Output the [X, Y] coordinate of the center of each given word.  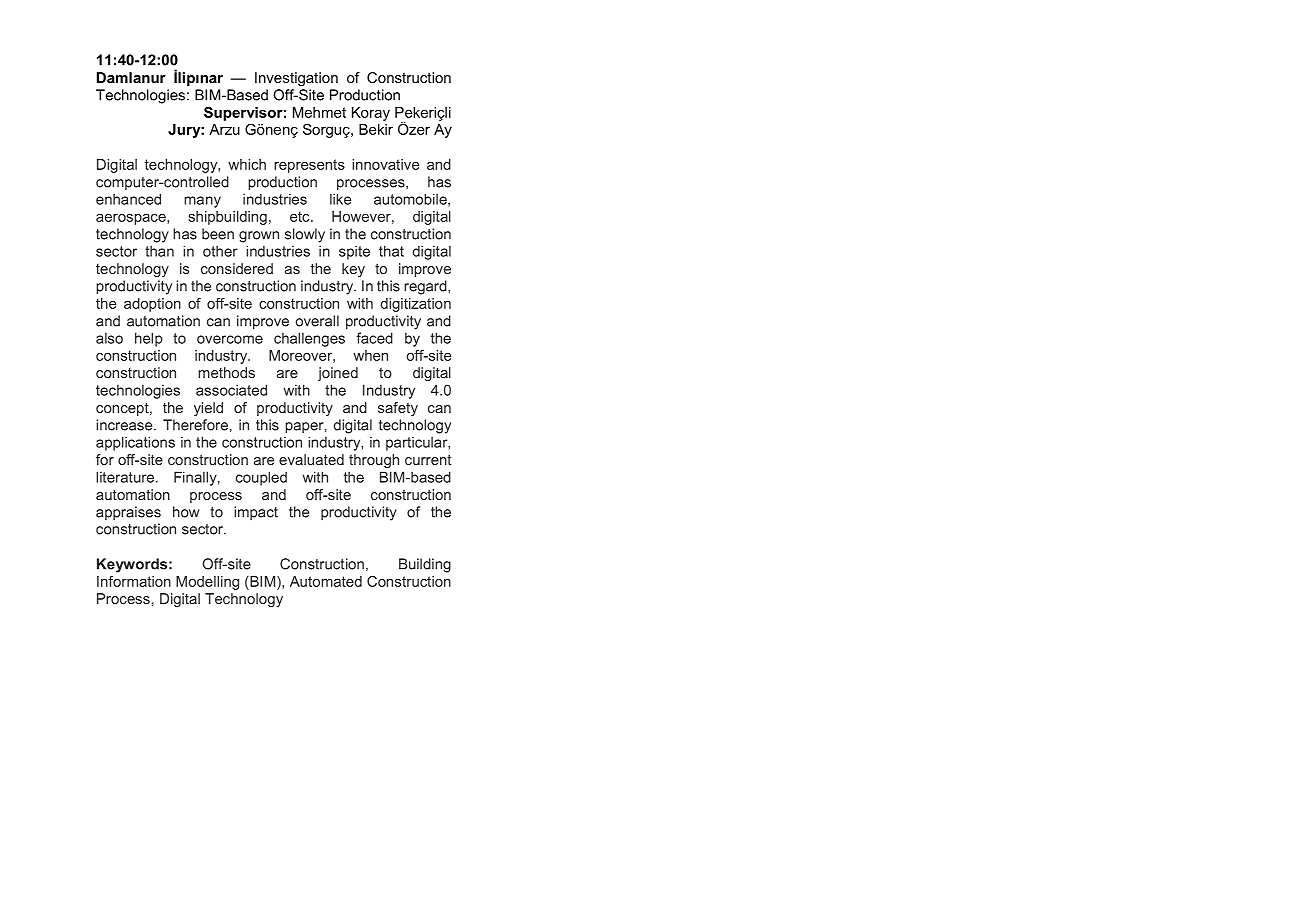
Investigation [296, 79]
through [374, 461]
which [247, 164]
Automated [326, 581]
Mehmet [319, 112]
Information [134, 581]
